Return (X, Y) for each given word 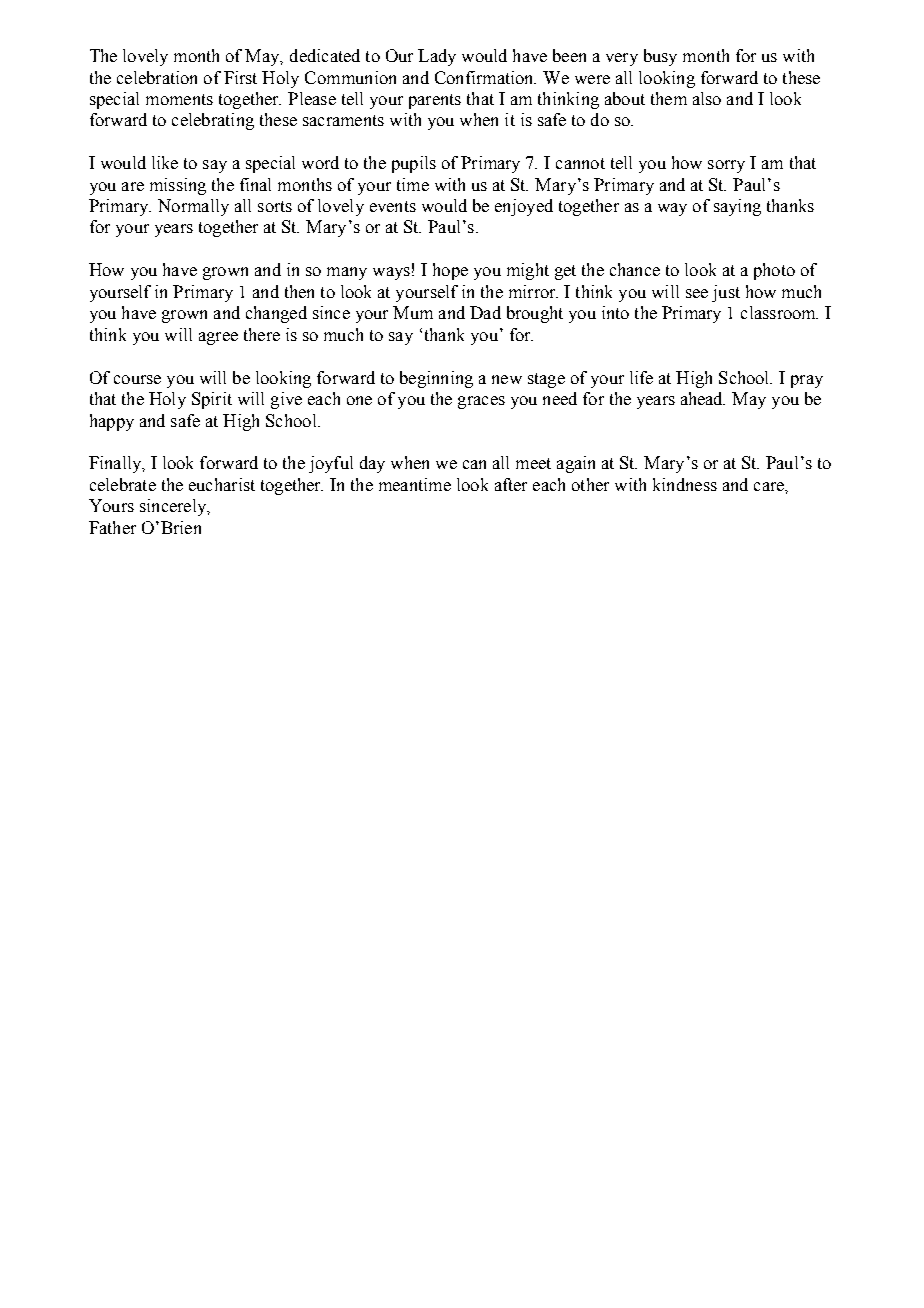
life (641, 377)
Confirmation (485, 77)
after (511, 484)
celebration (157, 77)
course (137, 379)
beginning (436, 379)
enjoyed (524, 207)
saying (737, 207)
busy (660, 57)
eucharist (222, 484)
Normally (193, 207)
